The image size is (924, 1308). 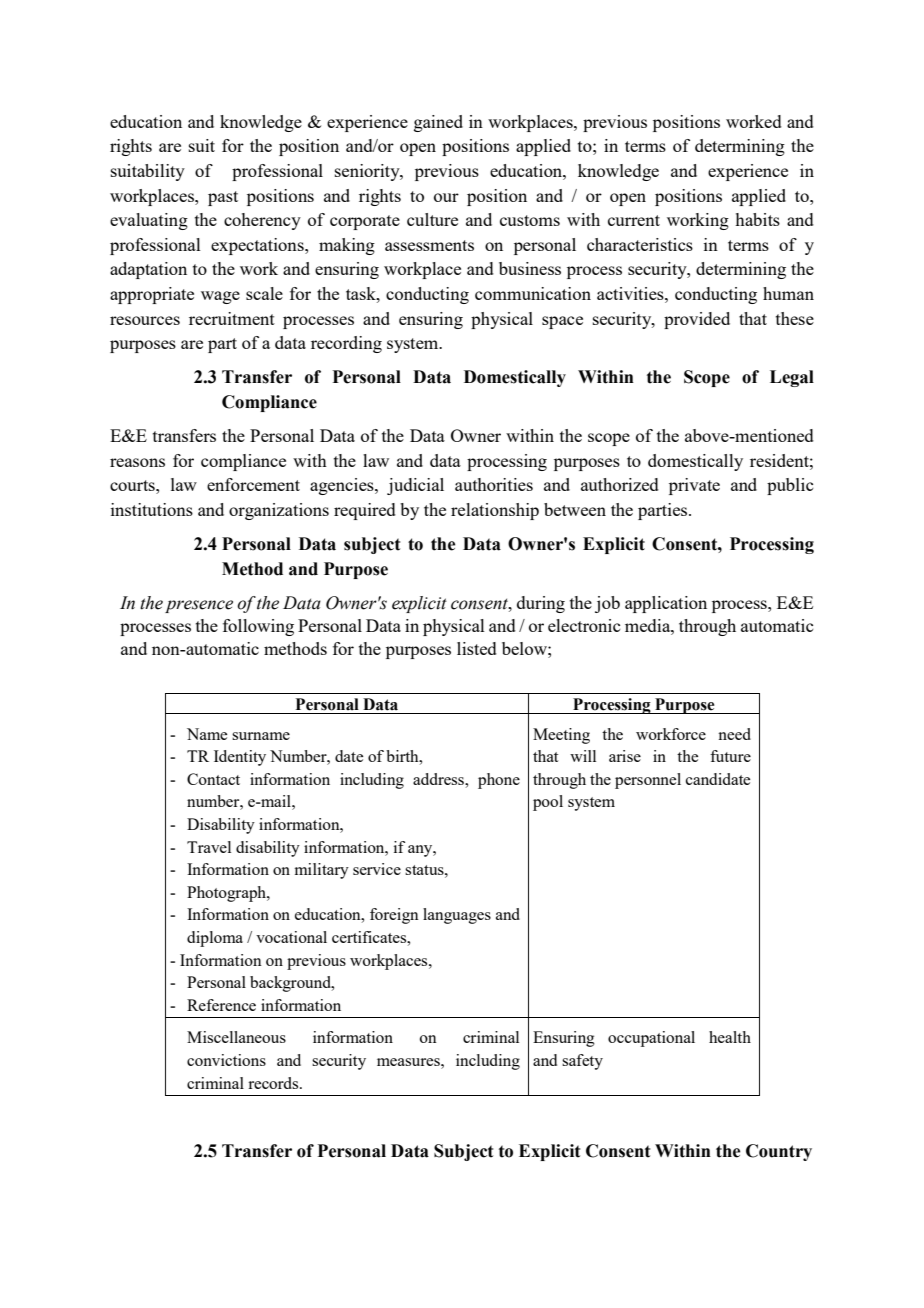 I want to click on past, so click(x=223, y=198).
